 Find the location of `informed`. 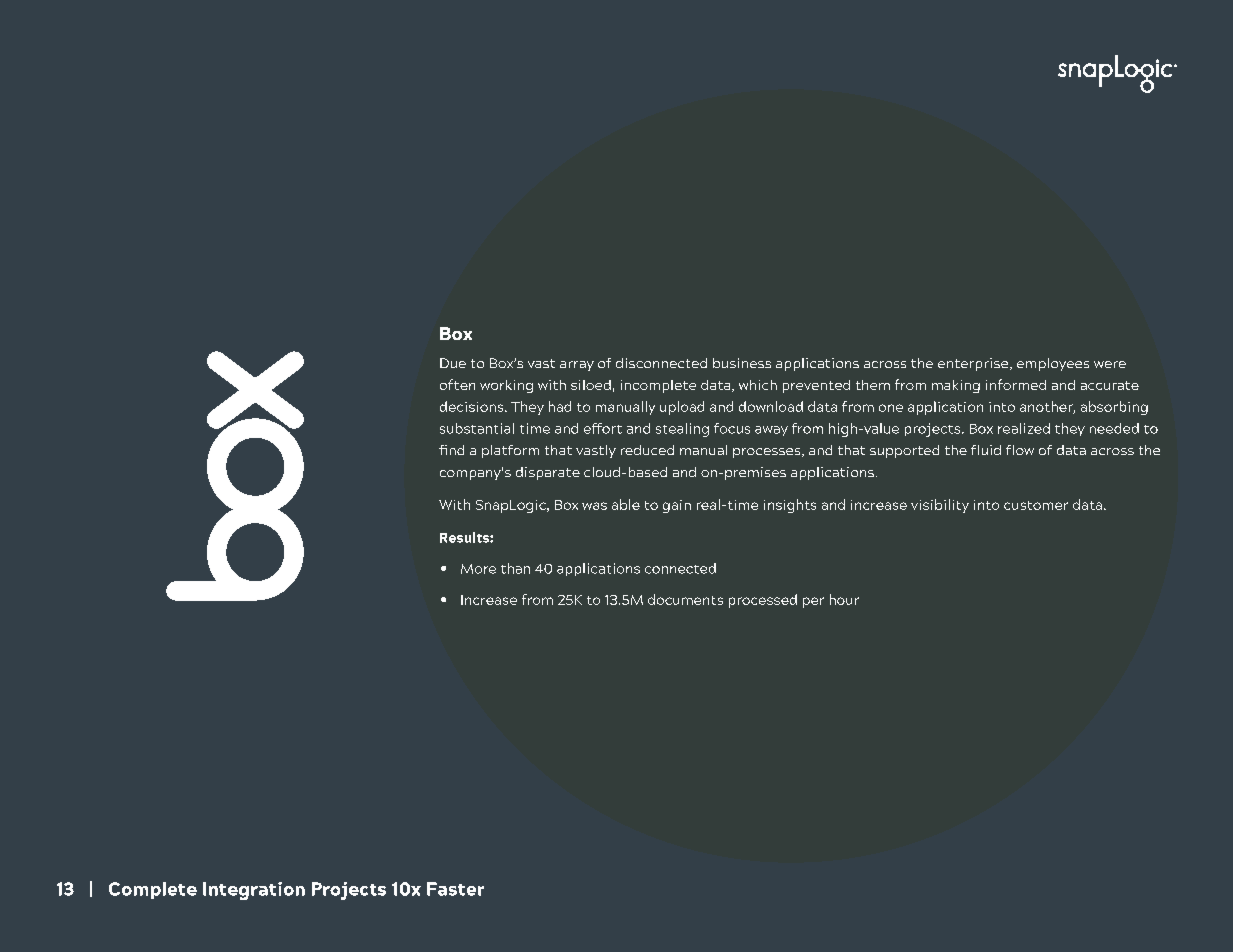

informed is located at coordinates (1016, 384).
